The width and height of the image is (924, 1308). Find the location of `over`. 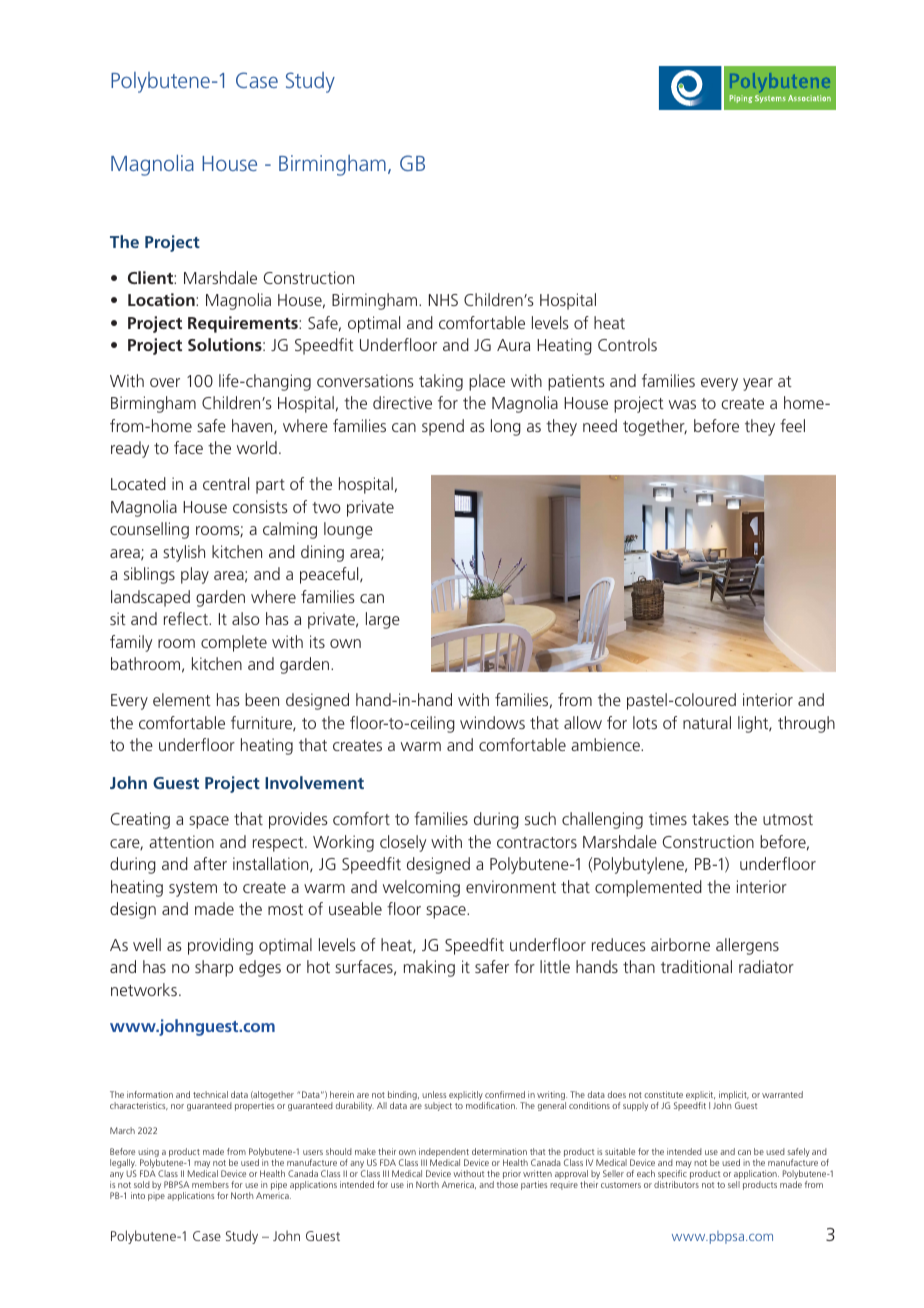

over is located at coordinates (165, 382).
